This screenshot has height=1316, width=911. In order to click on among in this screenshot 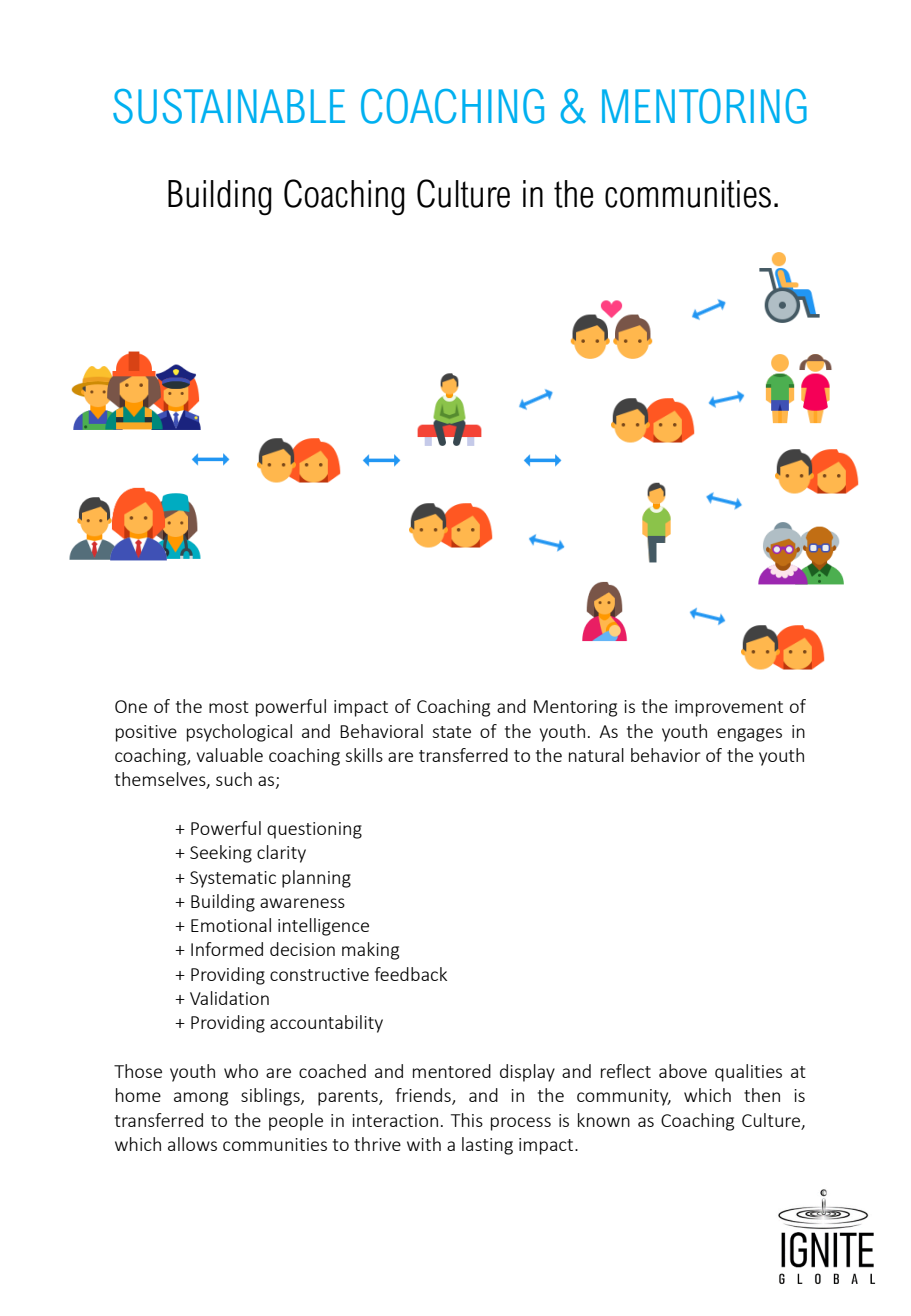, I will do `click(201, 1099)`.
